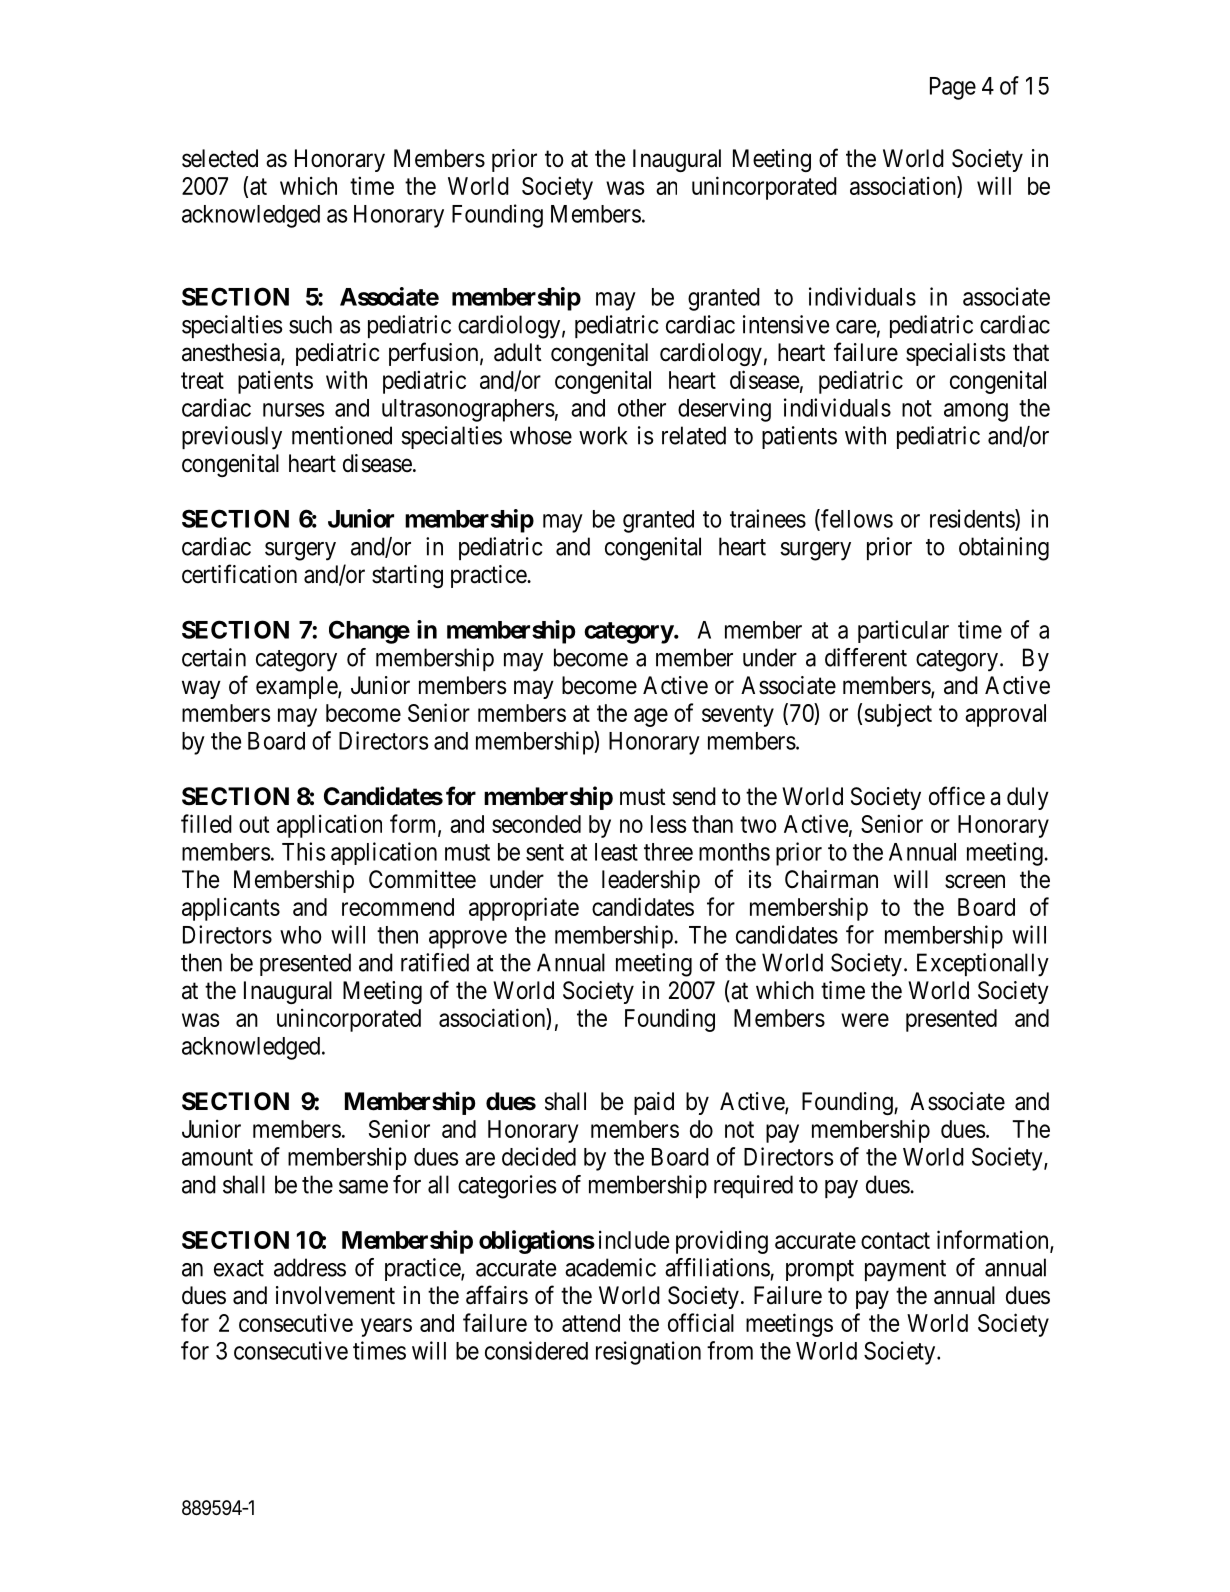  What do you see at coordinates (786, 324) in the page?
I see `intensive` at bounding box center [786, 324].
